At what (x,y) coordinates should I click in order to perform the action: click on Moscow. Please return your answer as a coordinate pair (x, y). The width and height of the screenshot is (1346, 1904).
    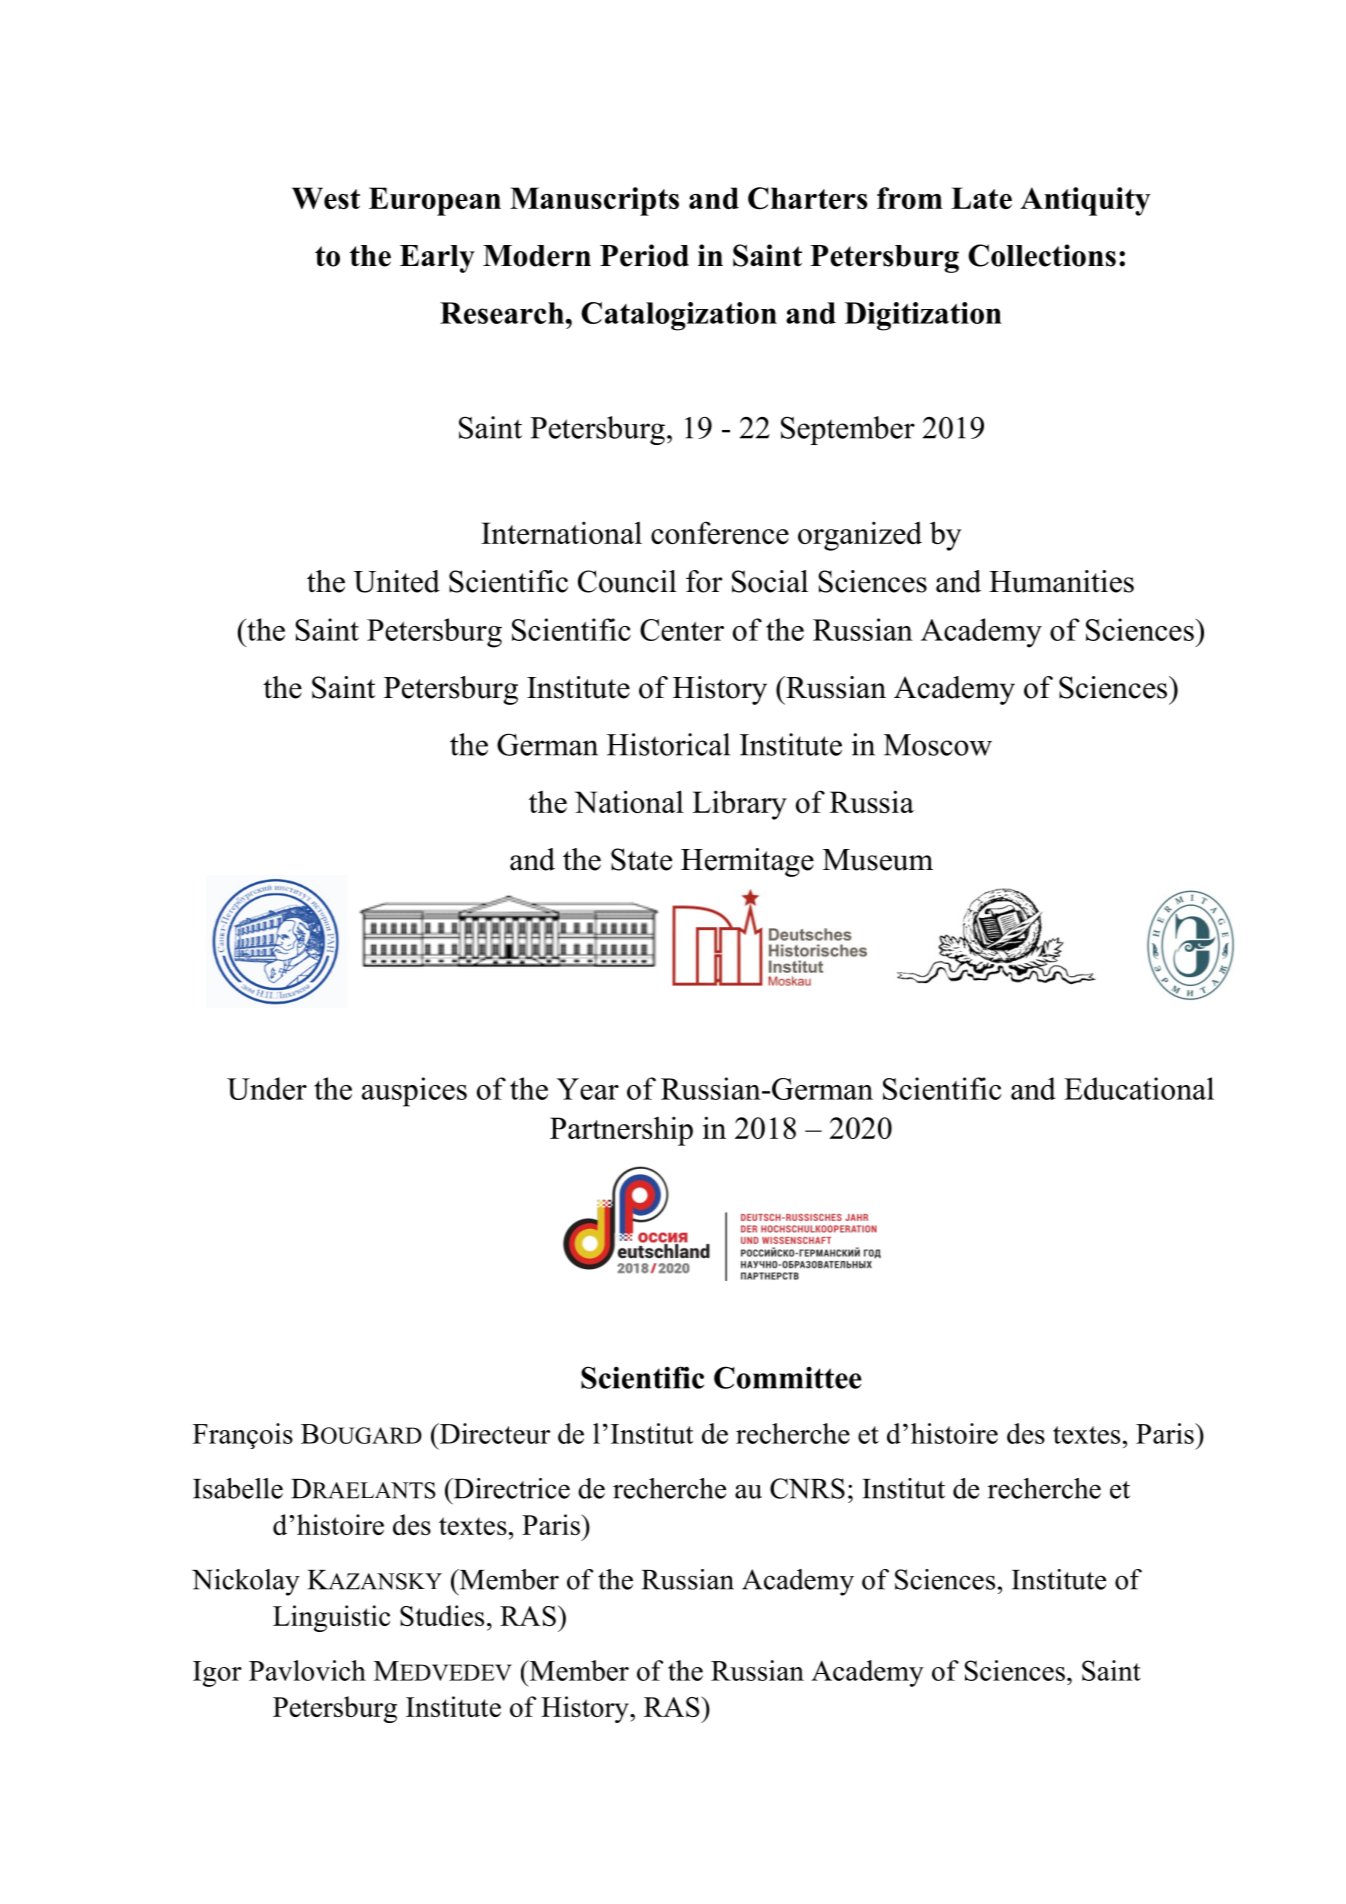
    Looking at the image, I should click on (938, 745).
